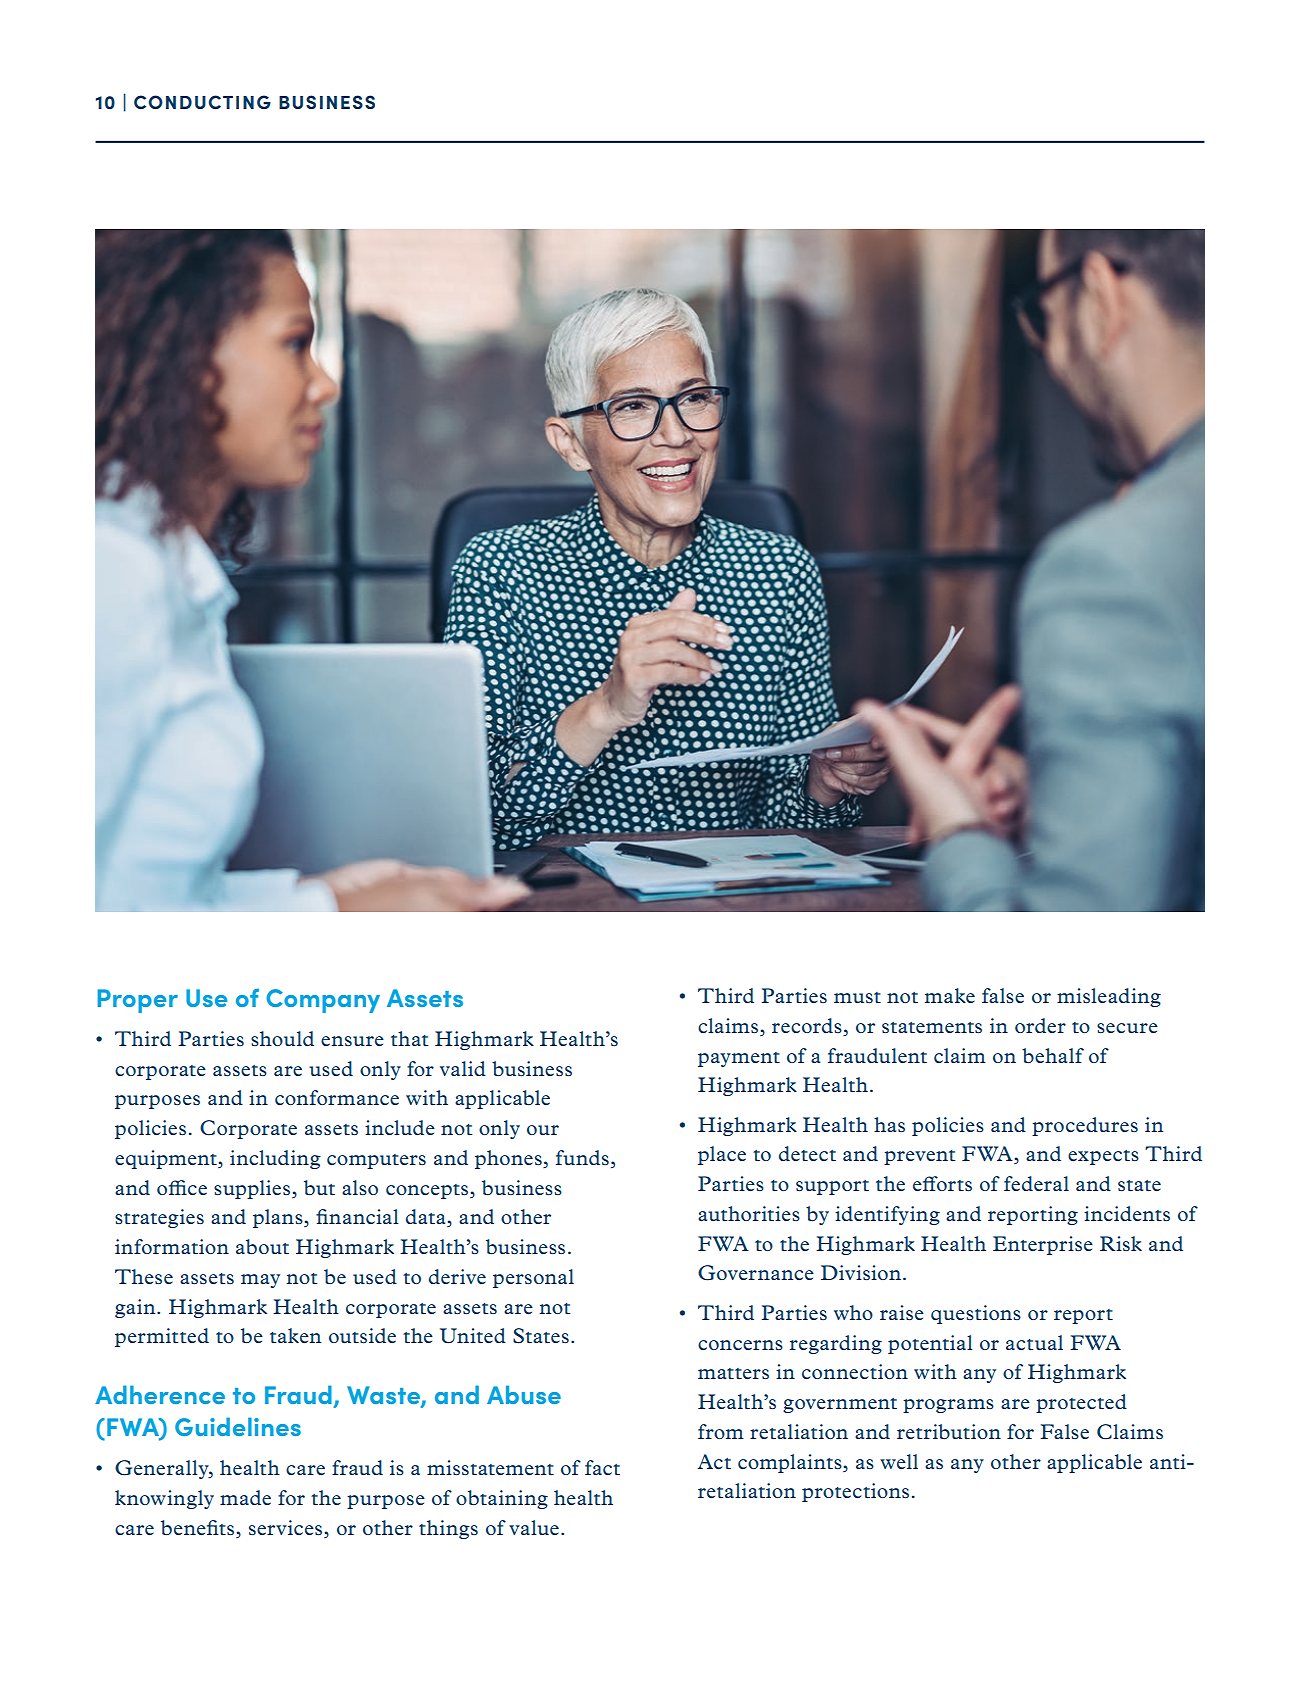 This screenshot has width=1300, height=1683. I want to click on payment, so click(739, 1059).
